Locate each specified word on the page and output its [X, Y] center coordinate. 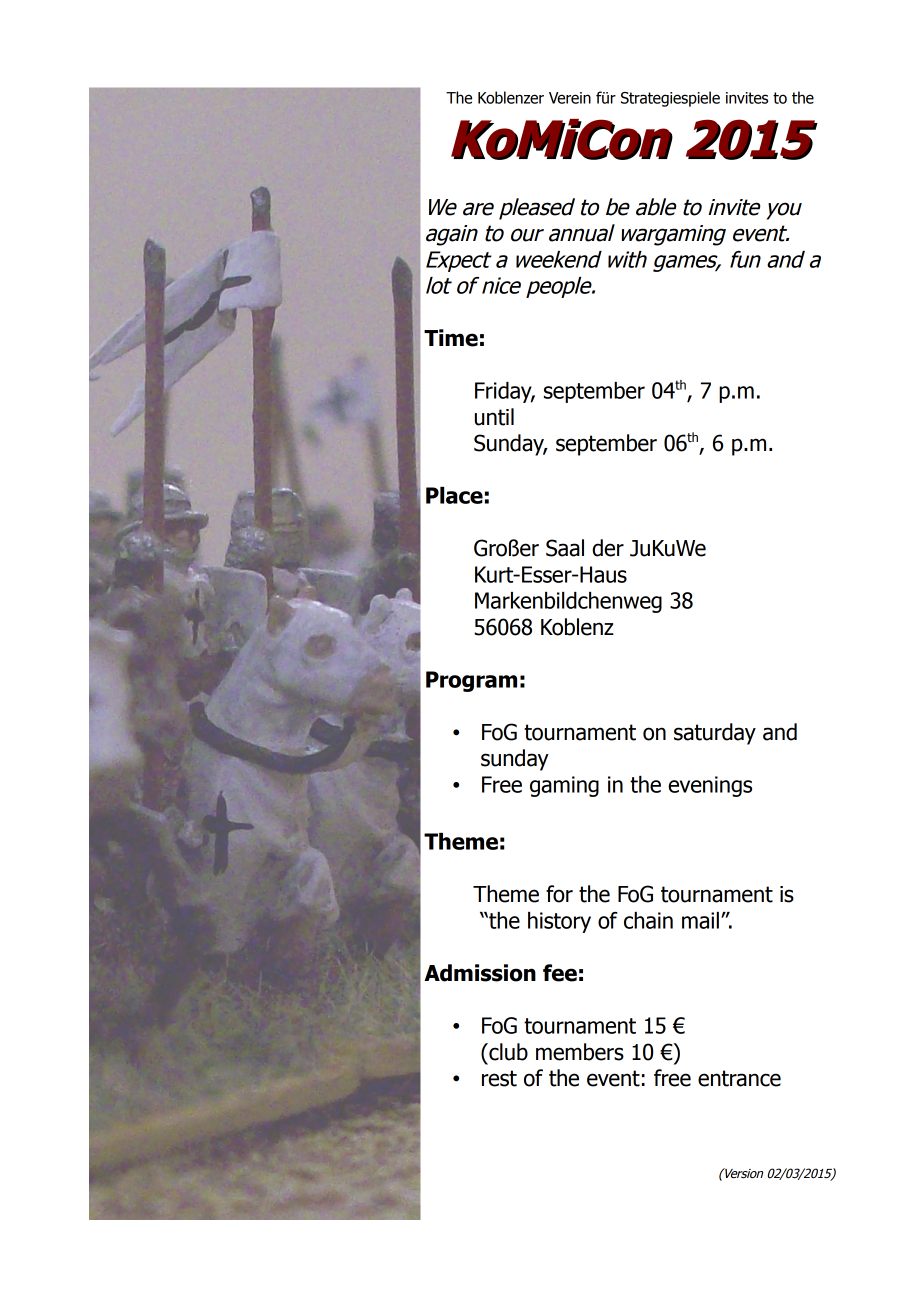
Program [471, 681]
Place [454, 495]
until [494, 417]
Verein [570, 98]
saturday [715, 734]
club [507, 1052]
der [608, 548]
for [559, 894]
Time [451, 338]
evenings [710, 786]
